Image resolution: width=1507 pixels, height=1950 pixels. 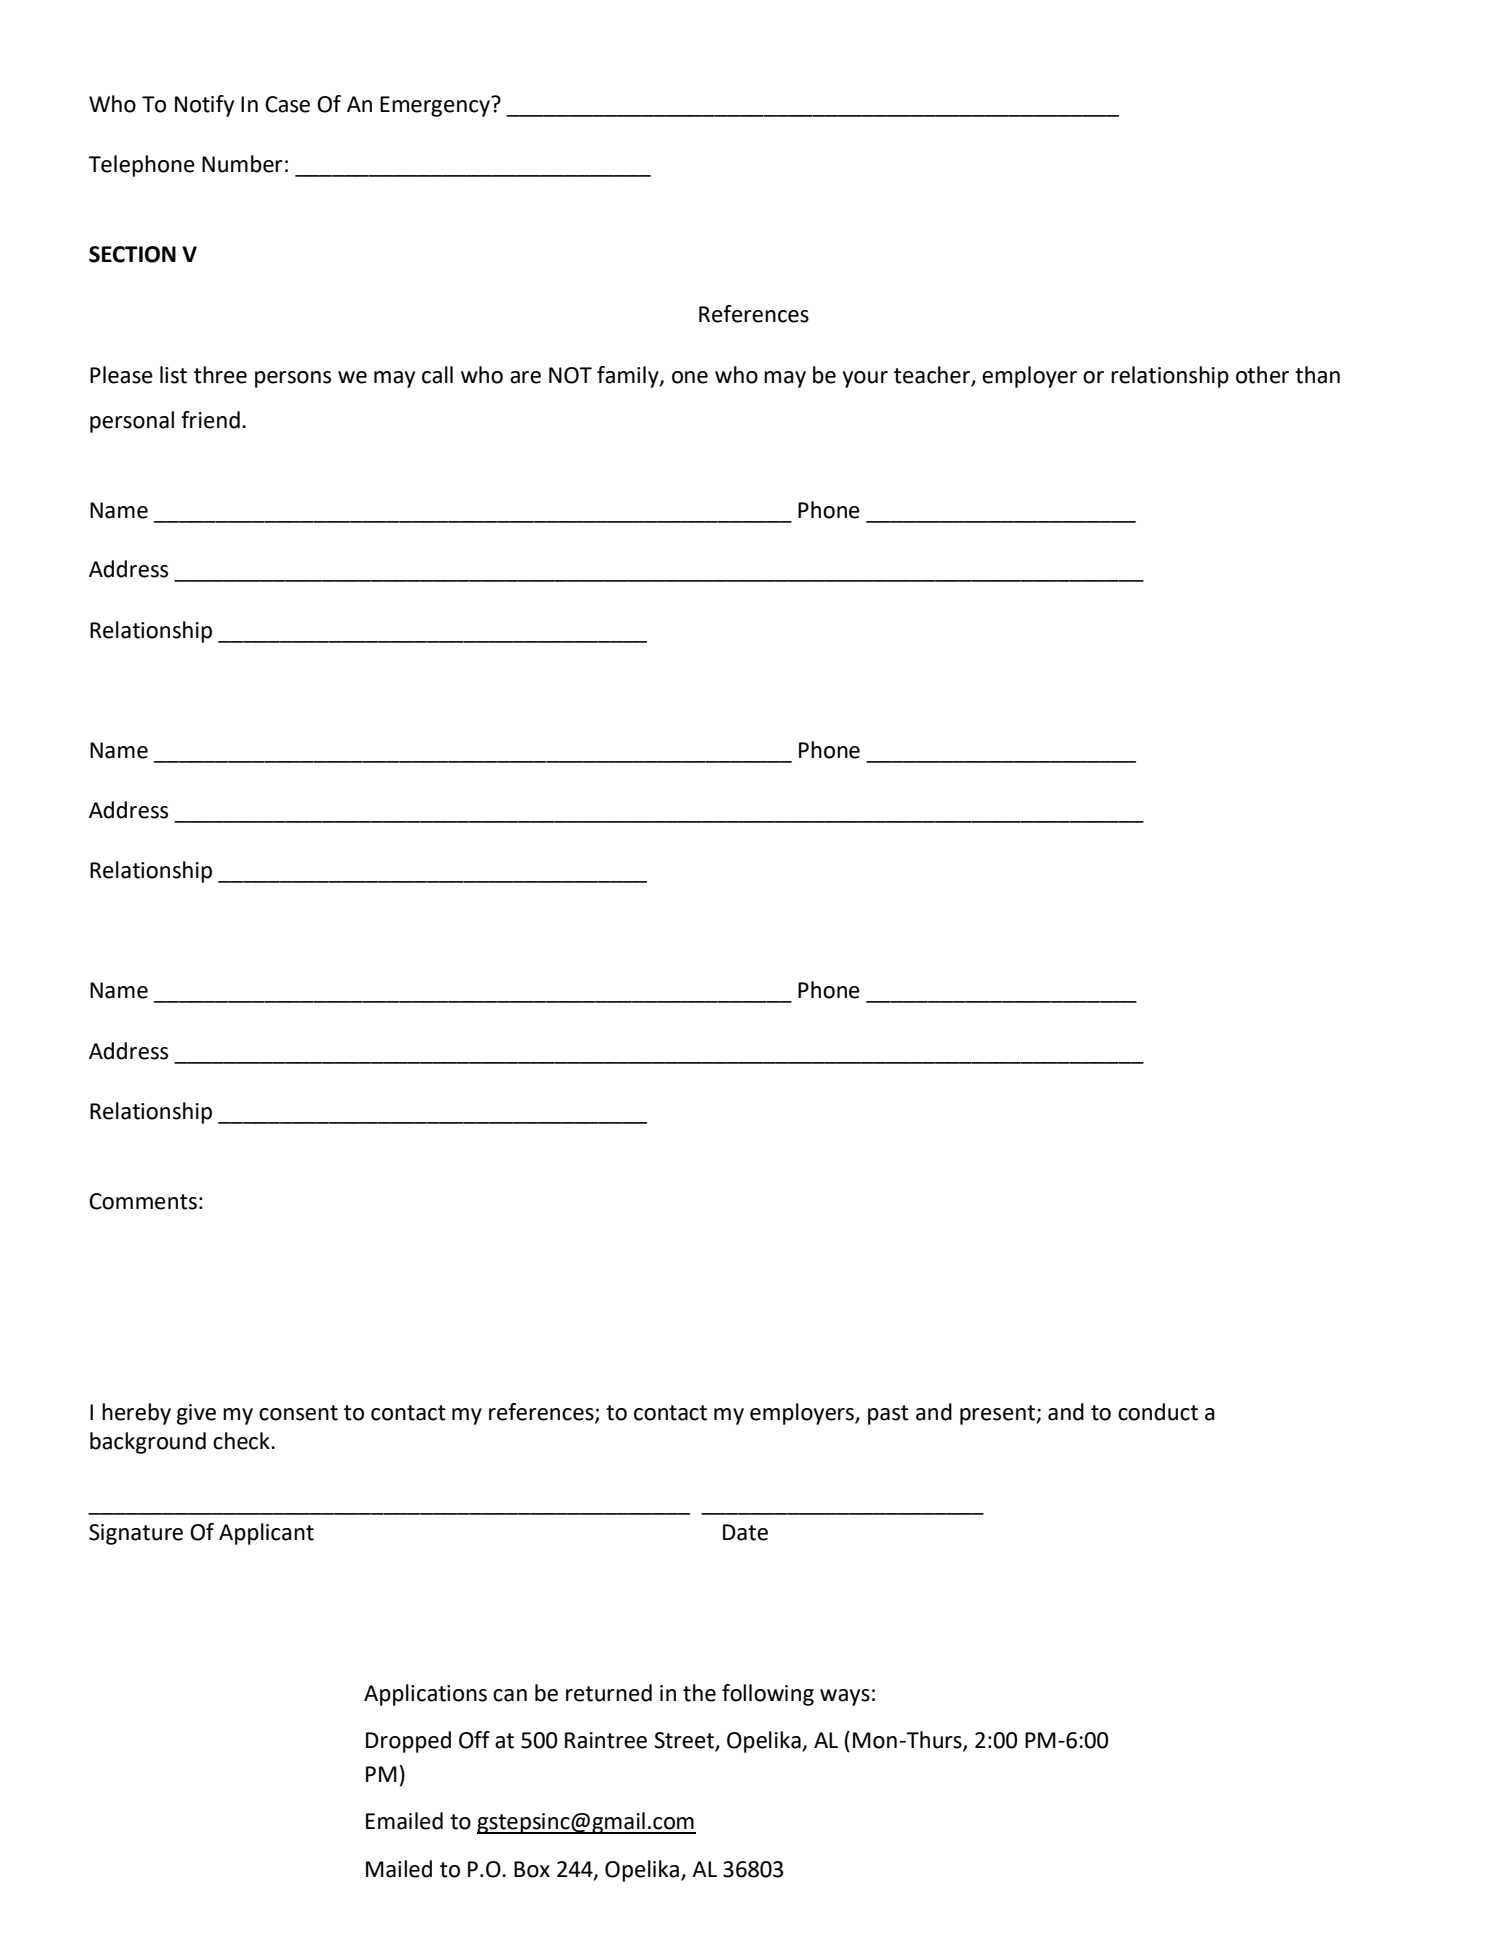 I want to click on Emergency, so click(x=436, y=106).
